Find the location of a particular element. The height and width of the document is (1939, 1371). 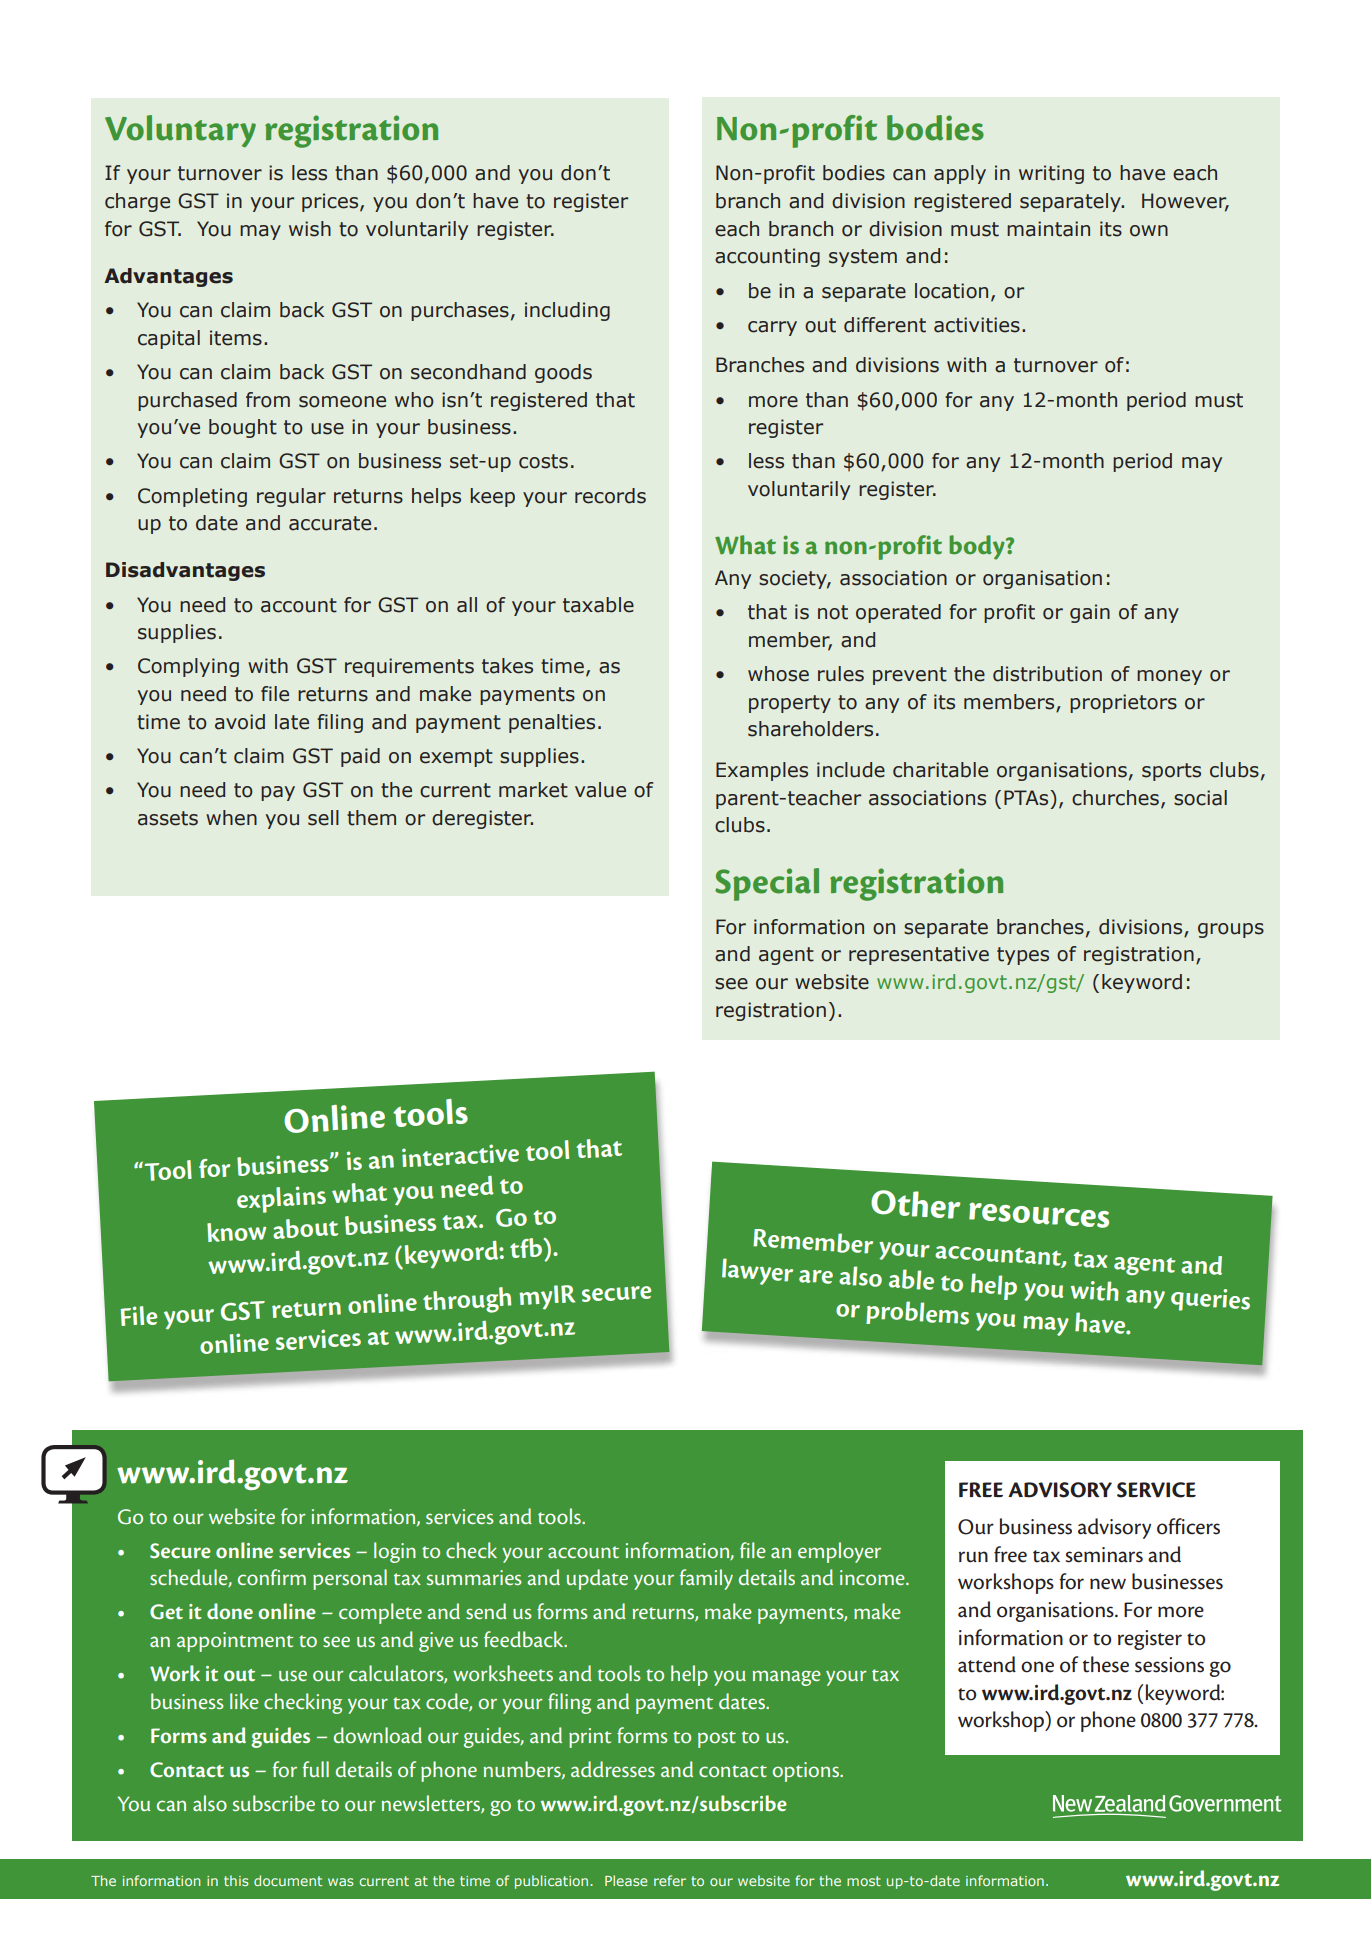

document is located at coordinates (288, 1880).
